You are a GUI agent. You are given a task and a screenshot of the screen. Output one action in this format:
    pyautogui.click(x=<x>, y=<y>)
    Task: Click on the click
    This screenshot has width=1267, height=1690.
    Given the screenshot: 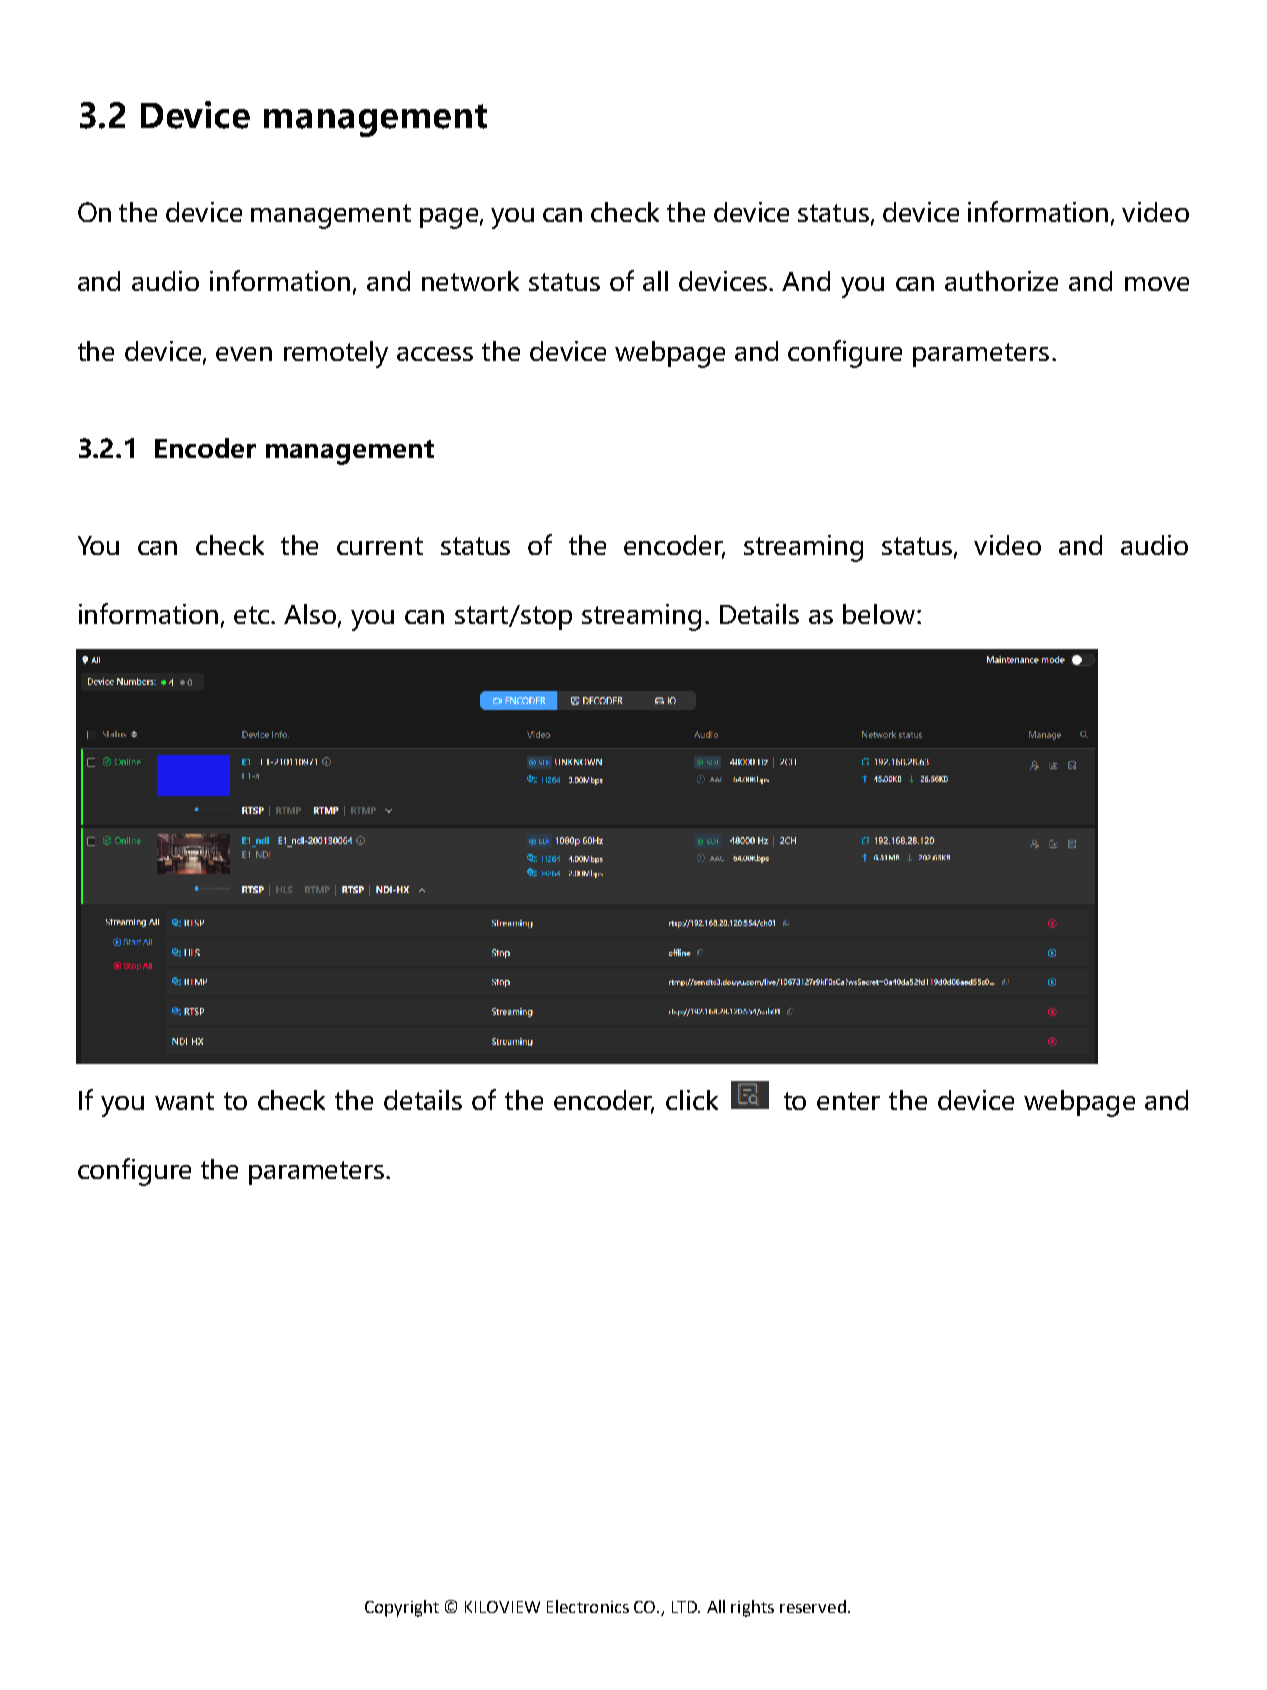 What is the action you would take?
    pyautogui.click(x=692, y=1100)
